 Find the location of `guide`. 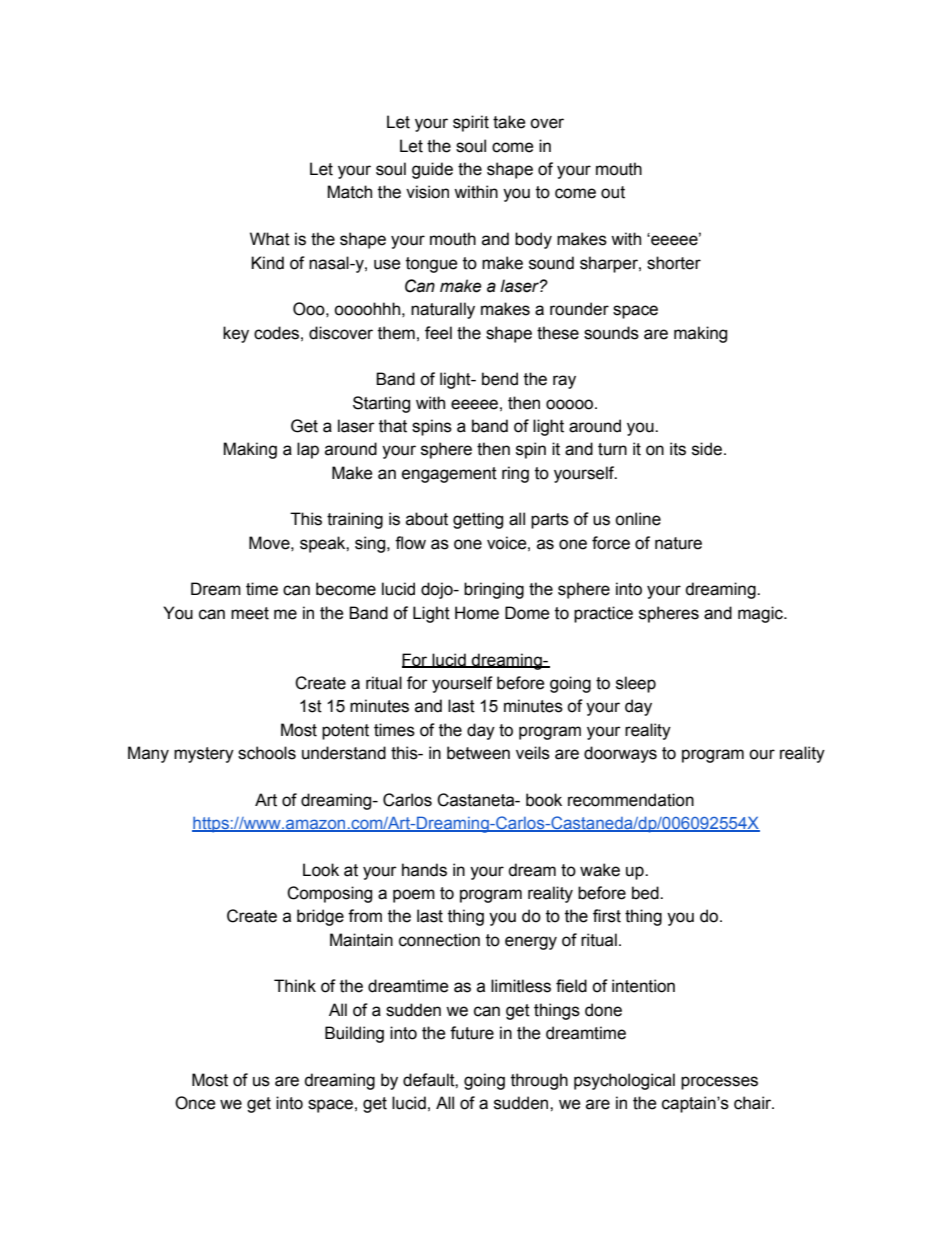

guide is located at coordinates (432, 170).
